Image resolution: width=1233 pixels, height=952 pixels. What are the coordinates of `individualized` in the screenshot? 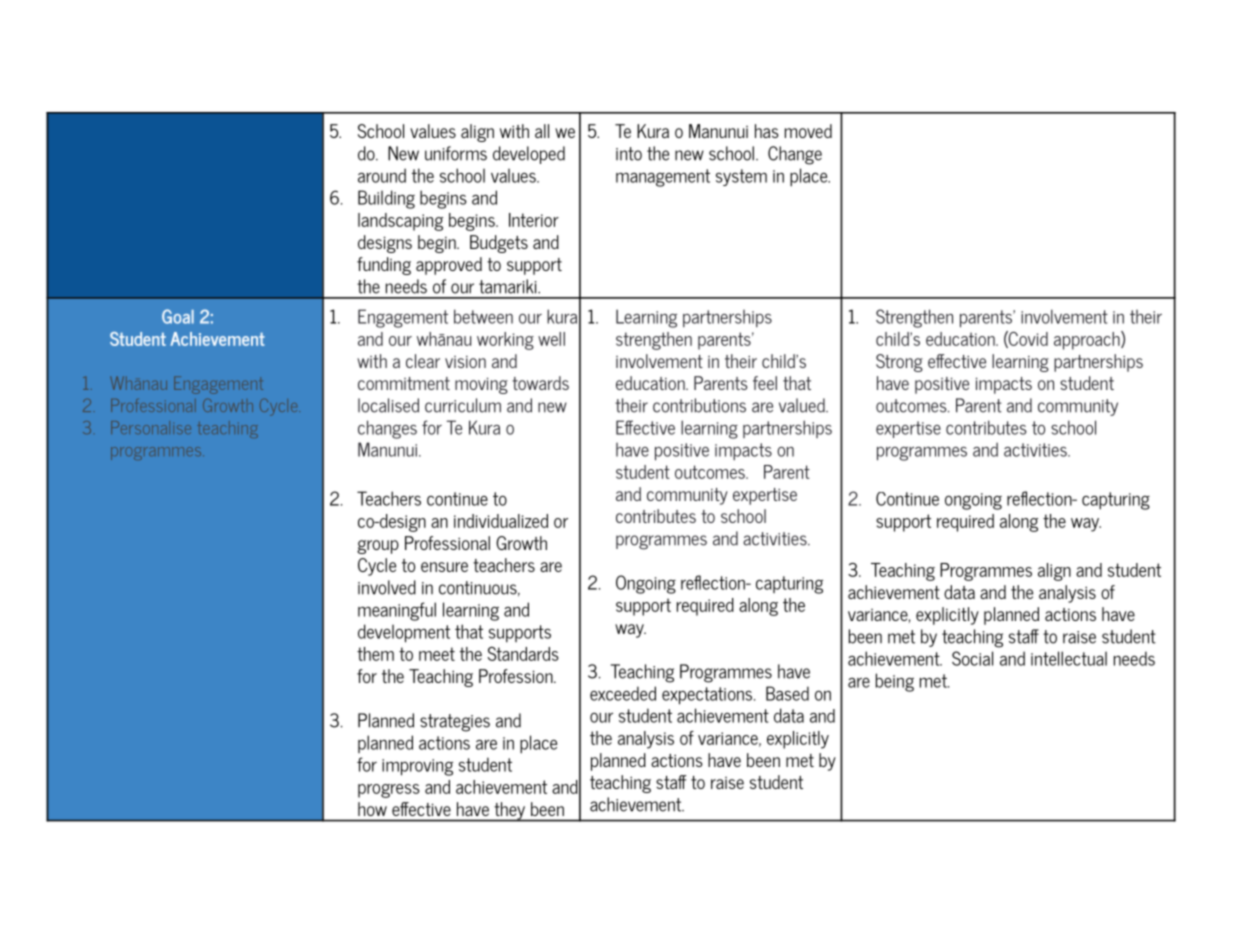 It's located at (501, 521).
